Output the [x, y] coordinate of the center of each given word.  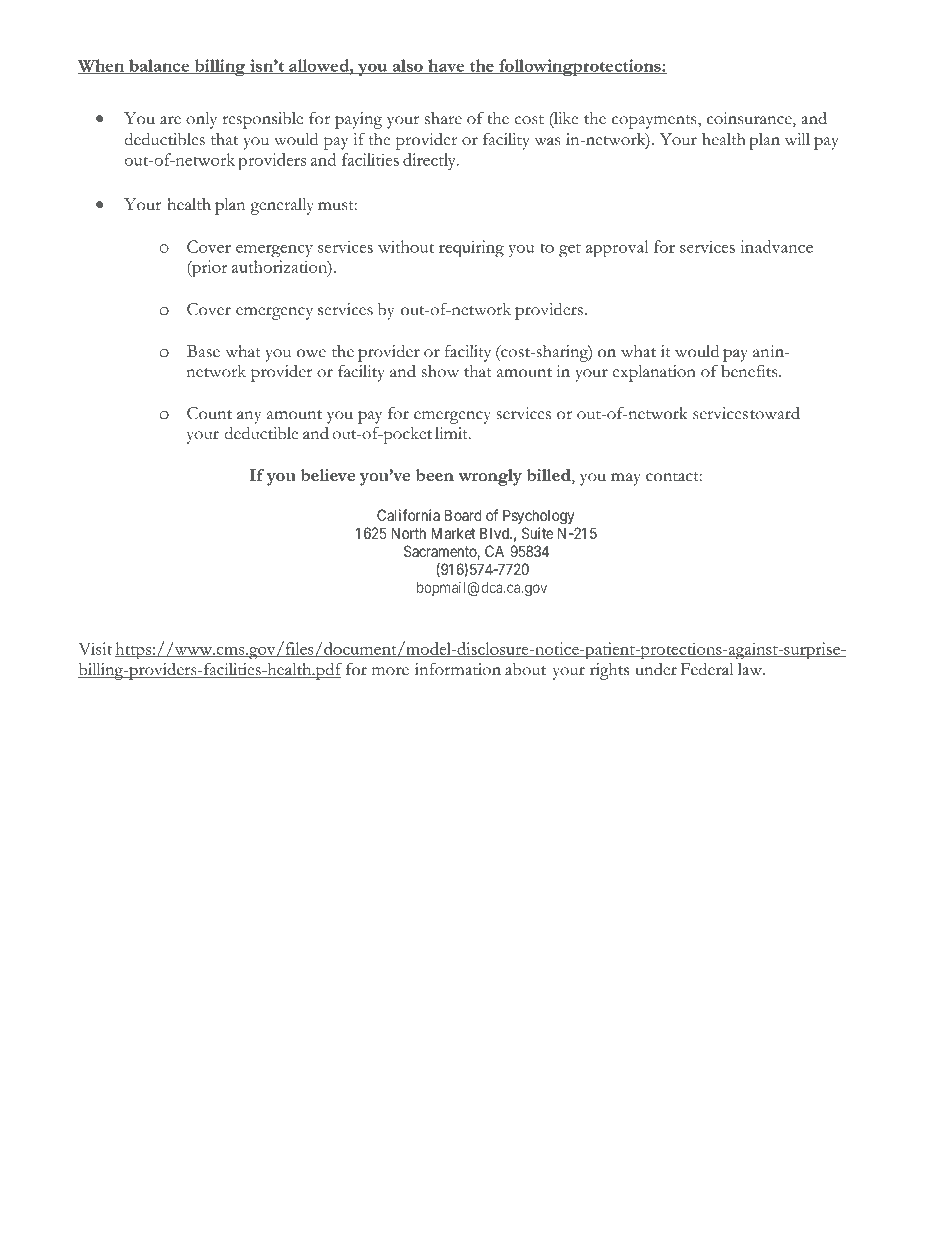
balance [159, 66]
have [446, 66]
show [440, 371]
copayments [655, 122]
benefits [750, 371]
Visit [95, 648]
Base [203, 351]
